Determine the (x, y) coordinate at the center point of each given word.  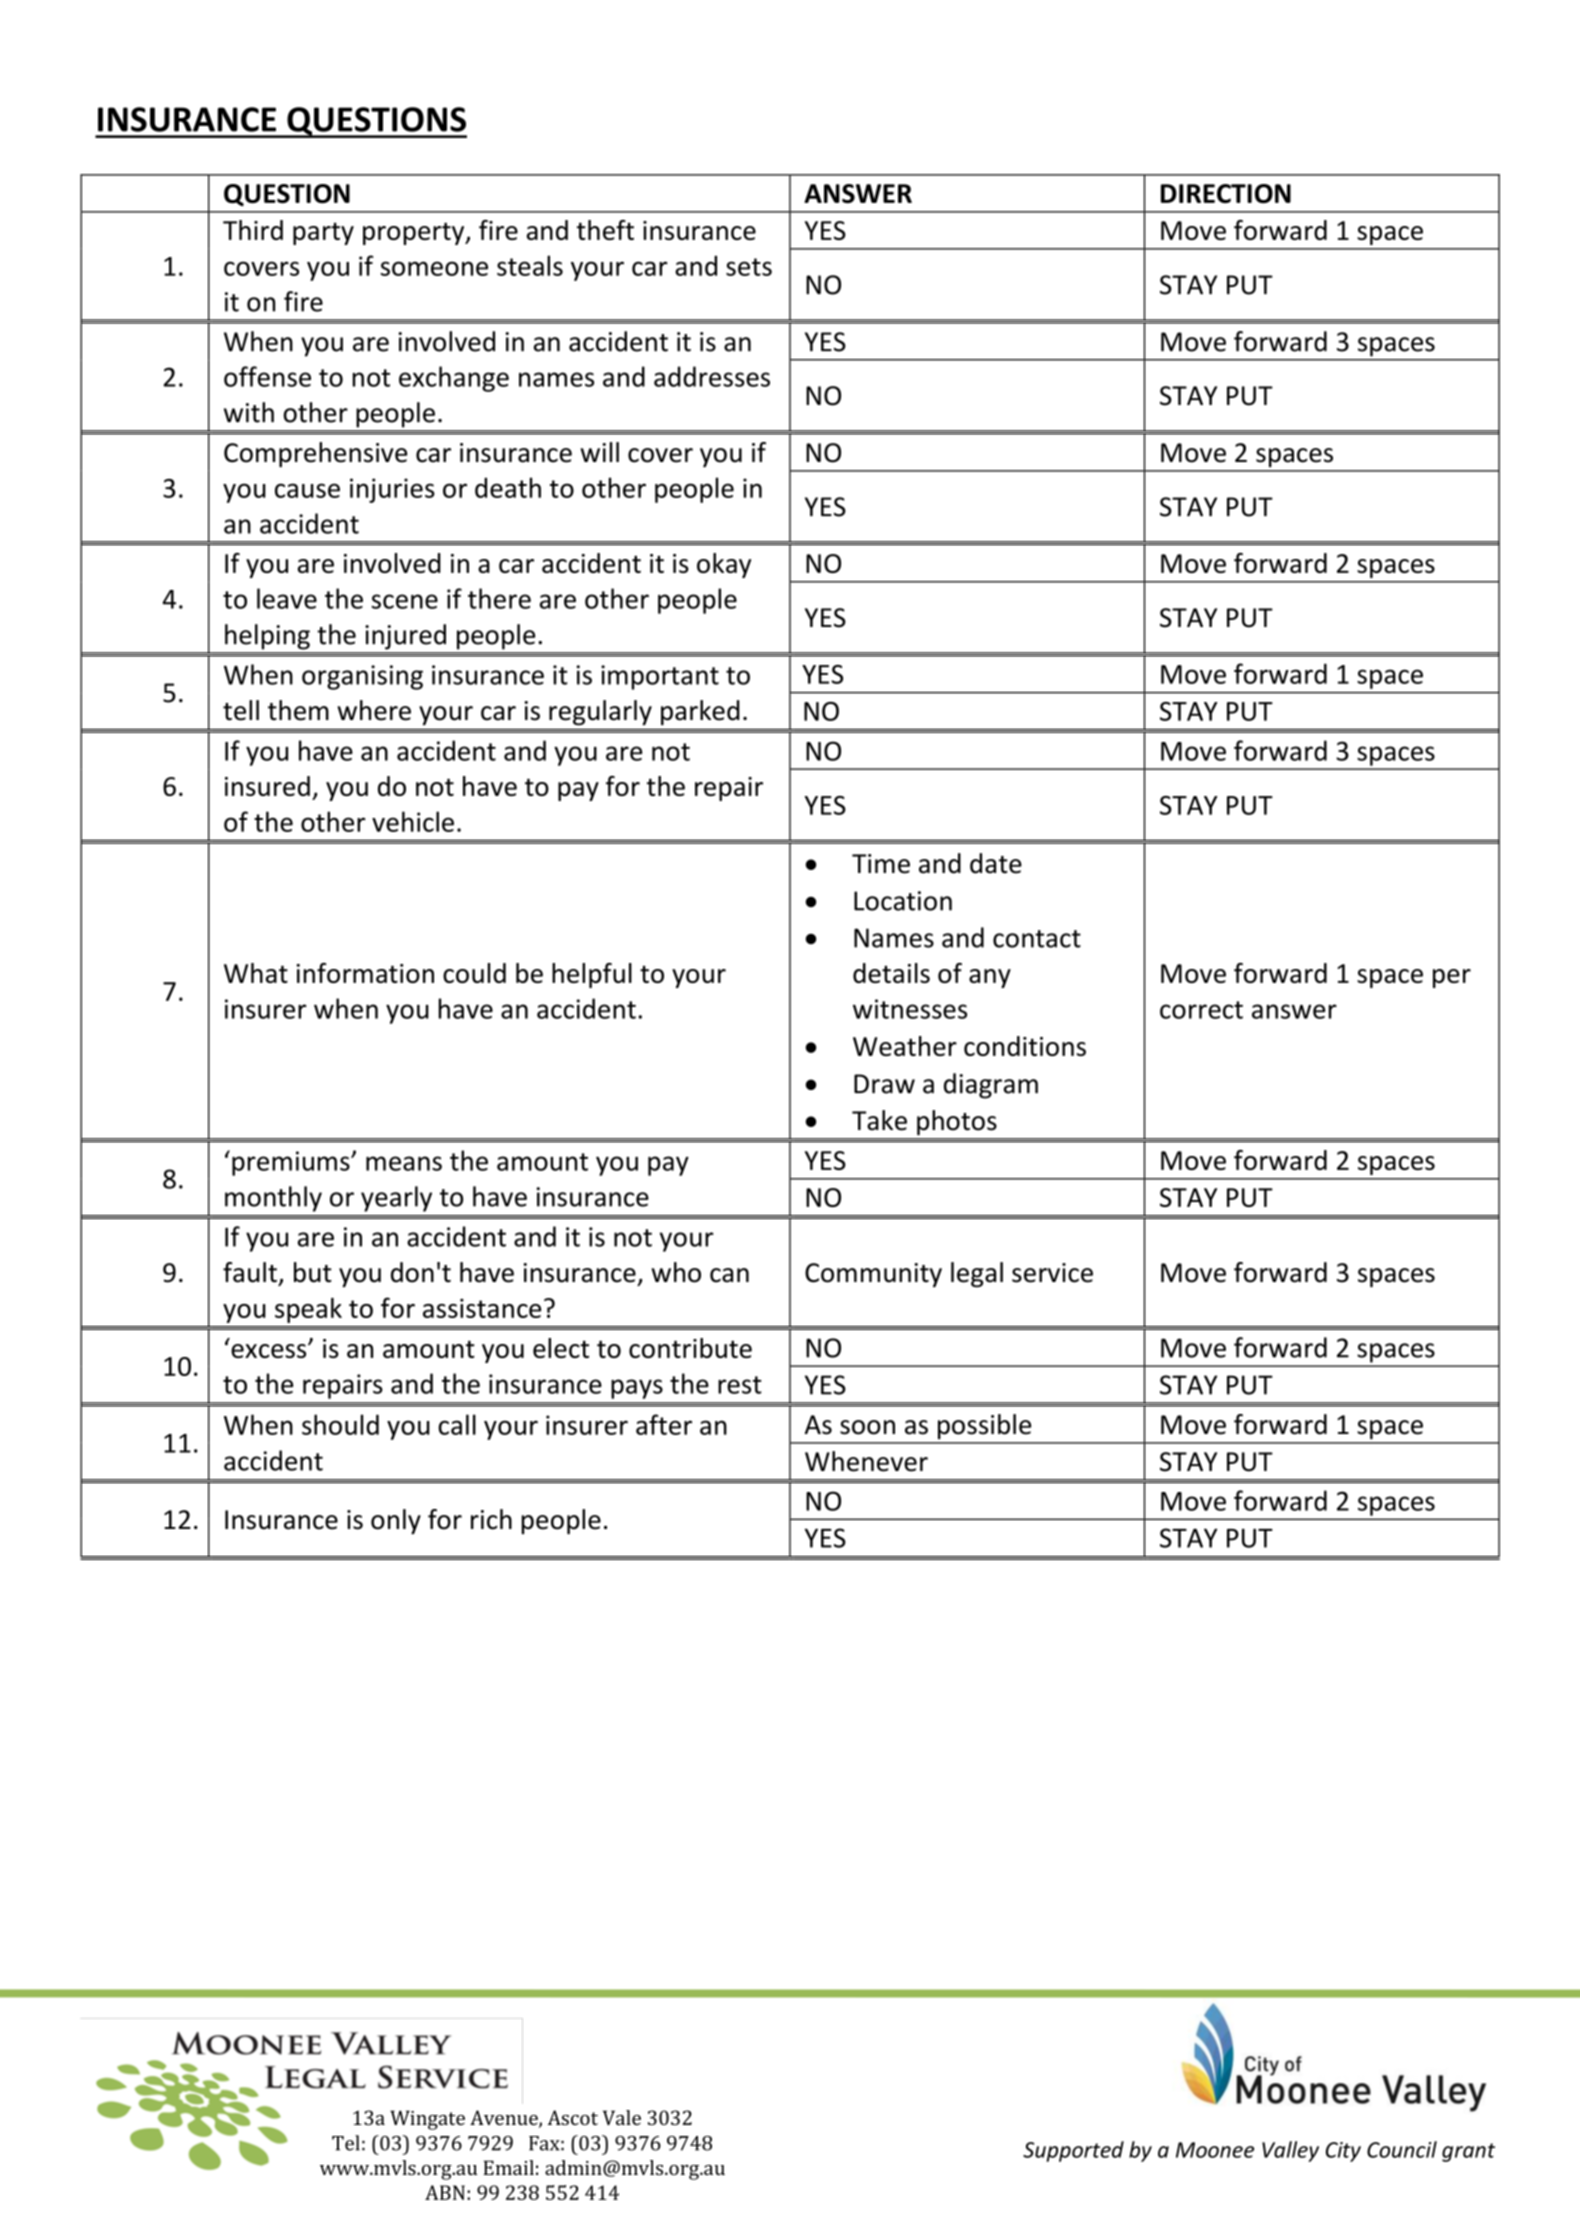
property (415, 233)
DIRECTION (1226, 194)
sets (749, 267)
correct (1201, 1010)
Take (879, 1120)
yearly (396, 1199)
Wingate (427, 2120)
